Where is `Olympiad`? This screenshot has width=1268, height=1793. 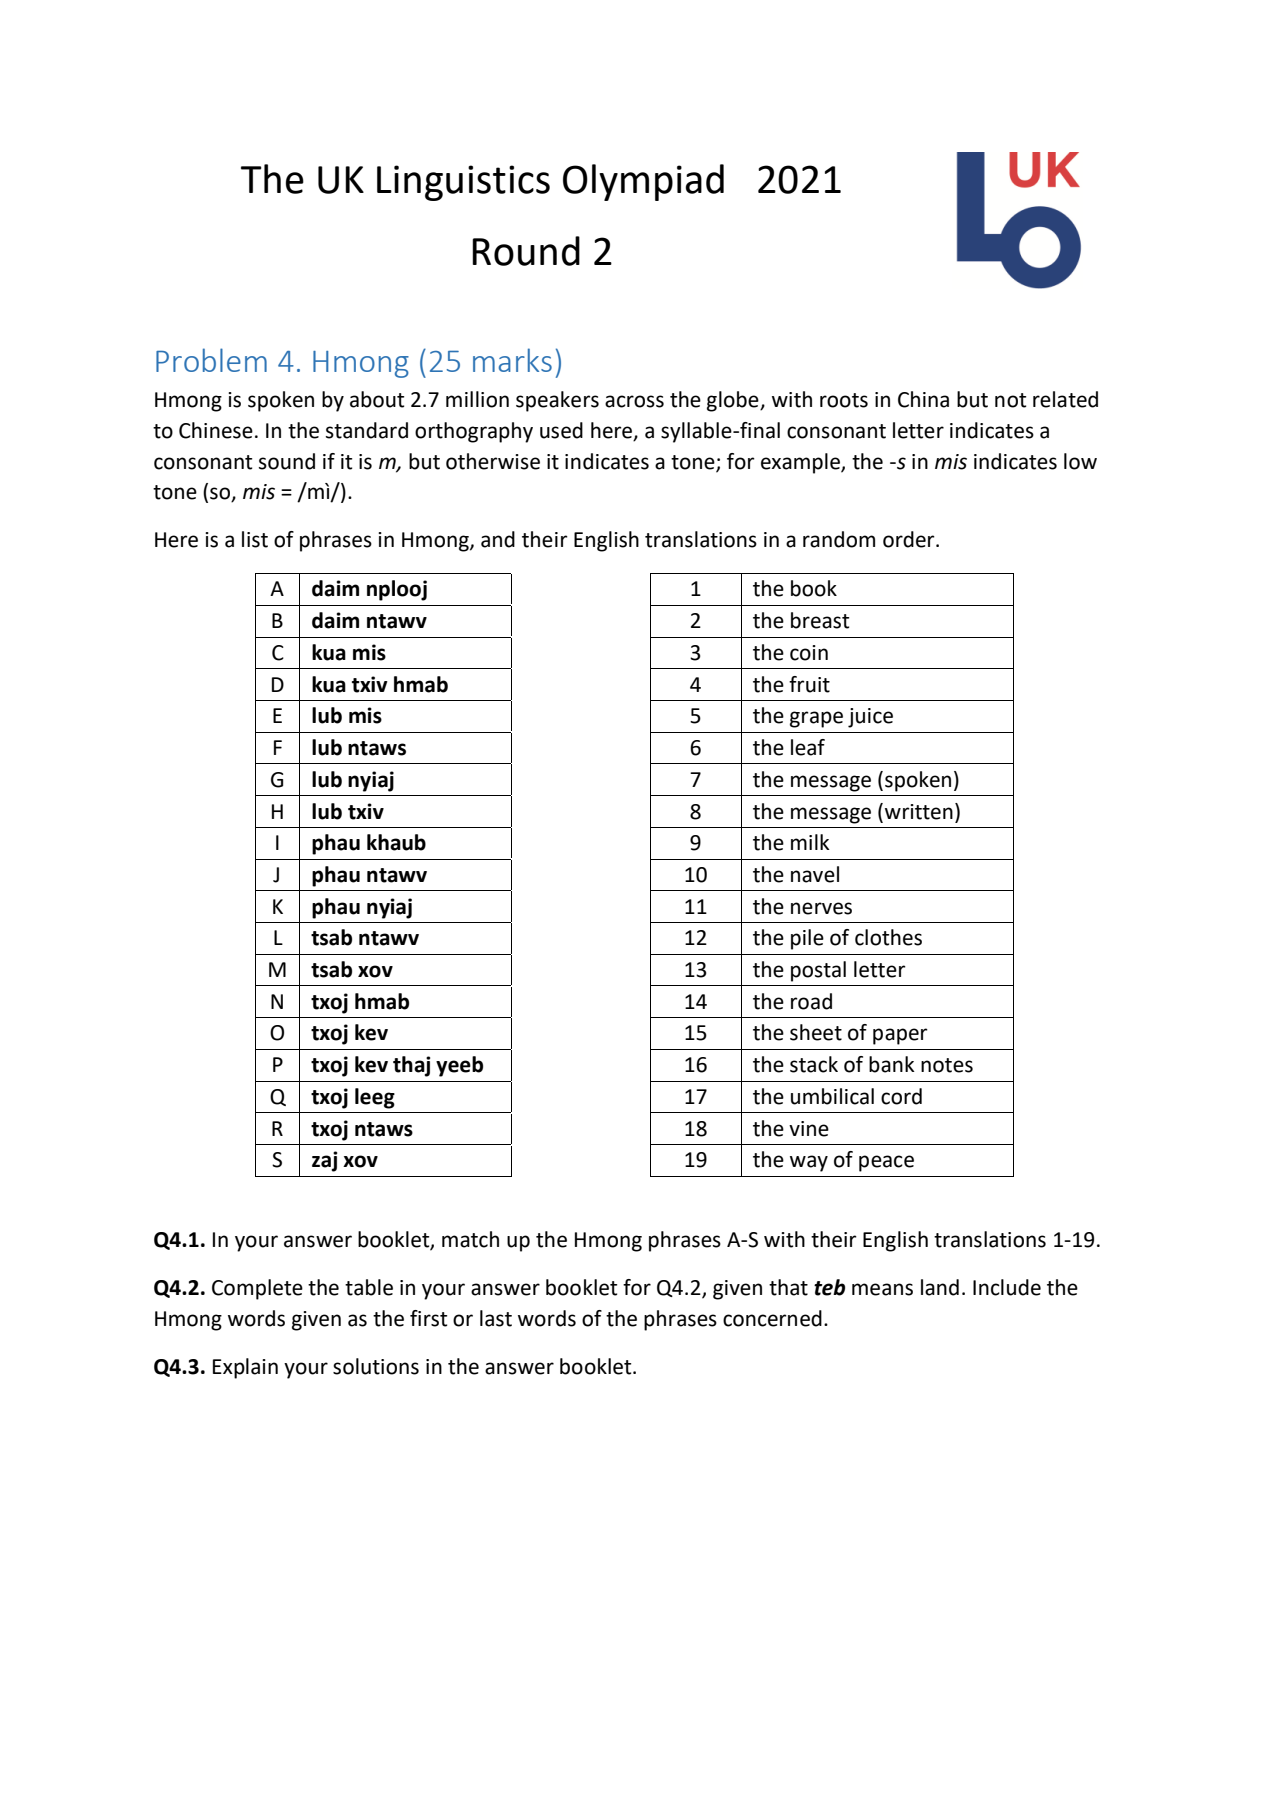 Olympiad is located at coordinates (643, 182).
